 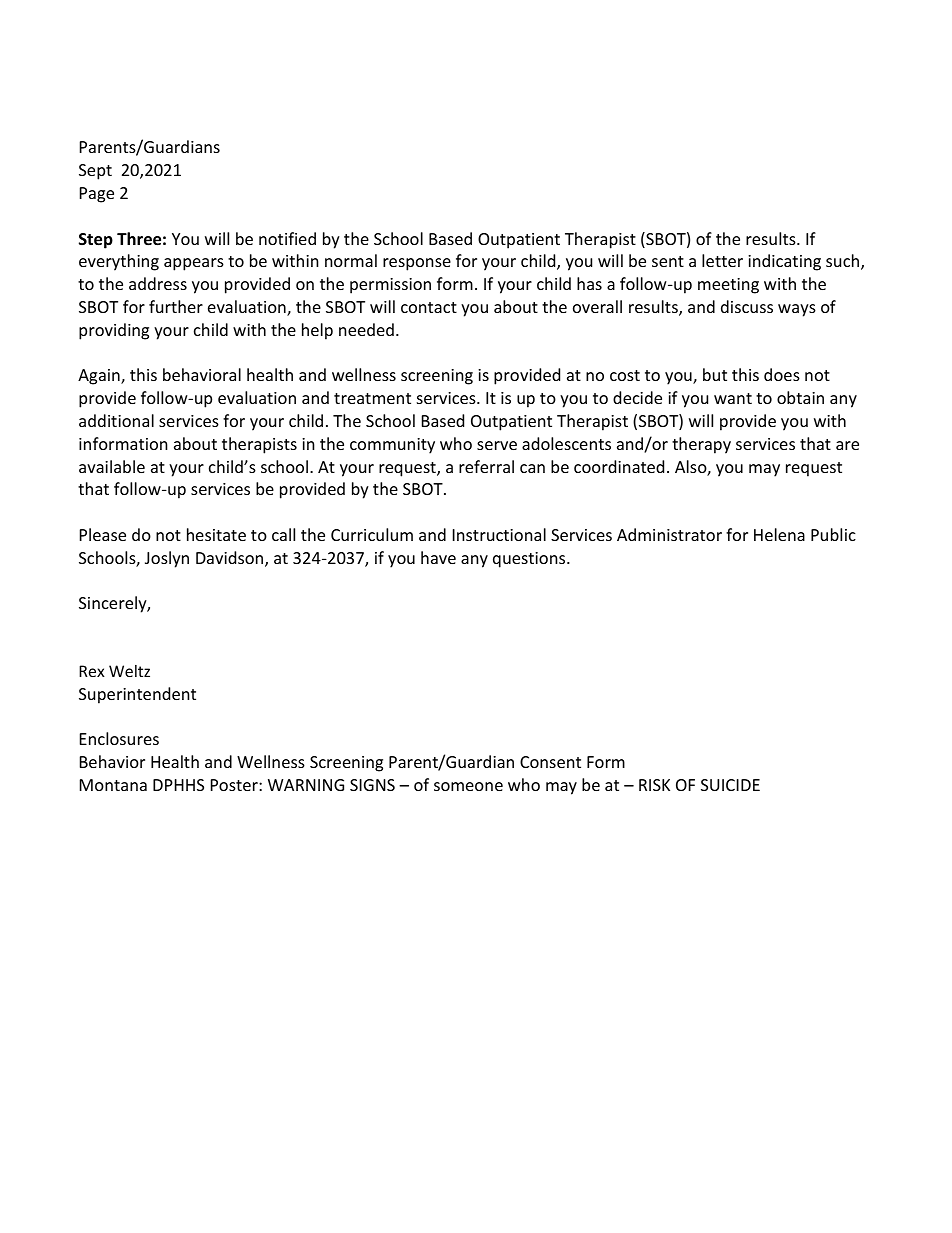 What do you see at coordinates (438, 557) in the screenshot?
I see `have` at bounding box center [438, 557].
